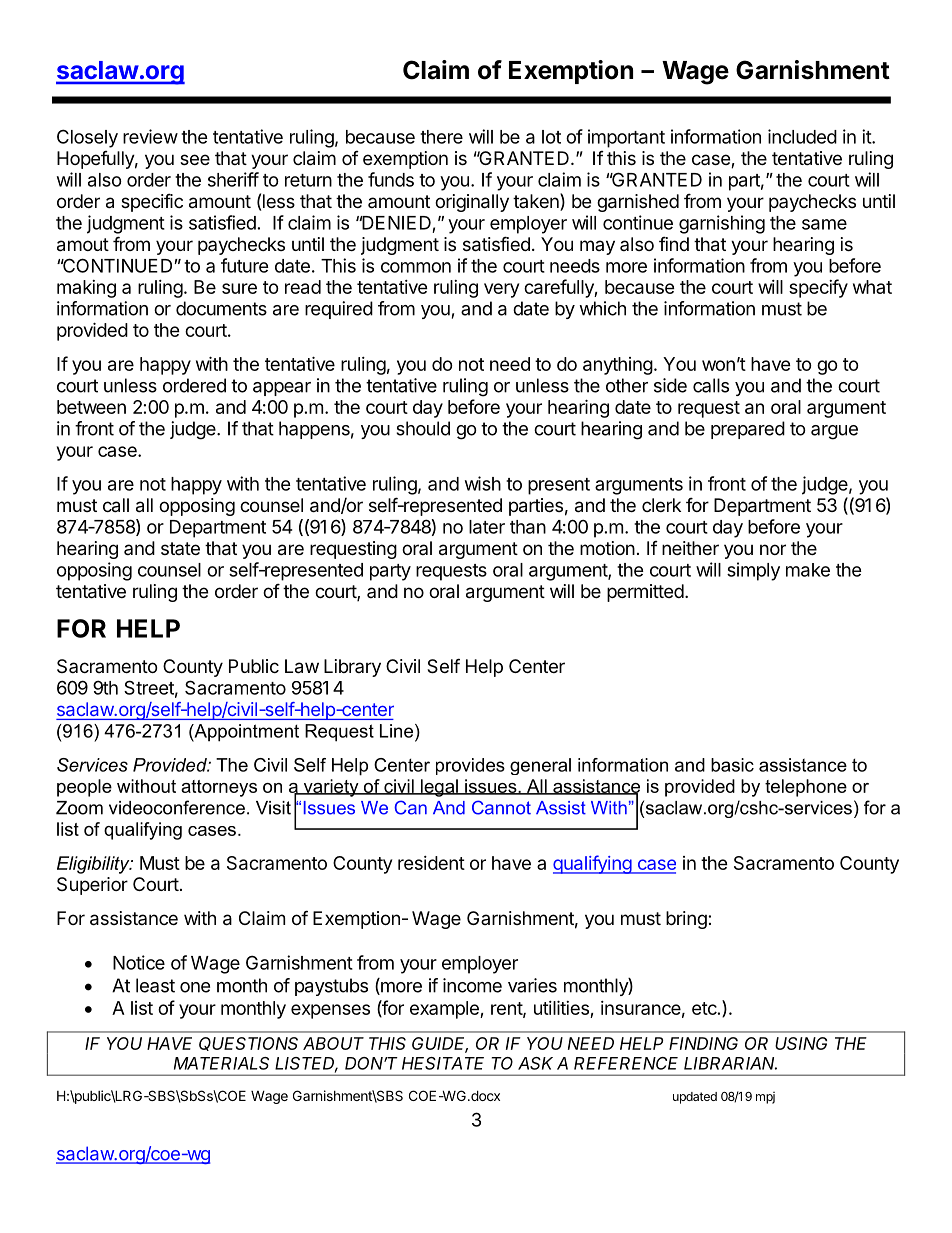  What do you see at coordinates (441, 137) in the screenshot?
I see `there` at bounding box center [441, 137].
